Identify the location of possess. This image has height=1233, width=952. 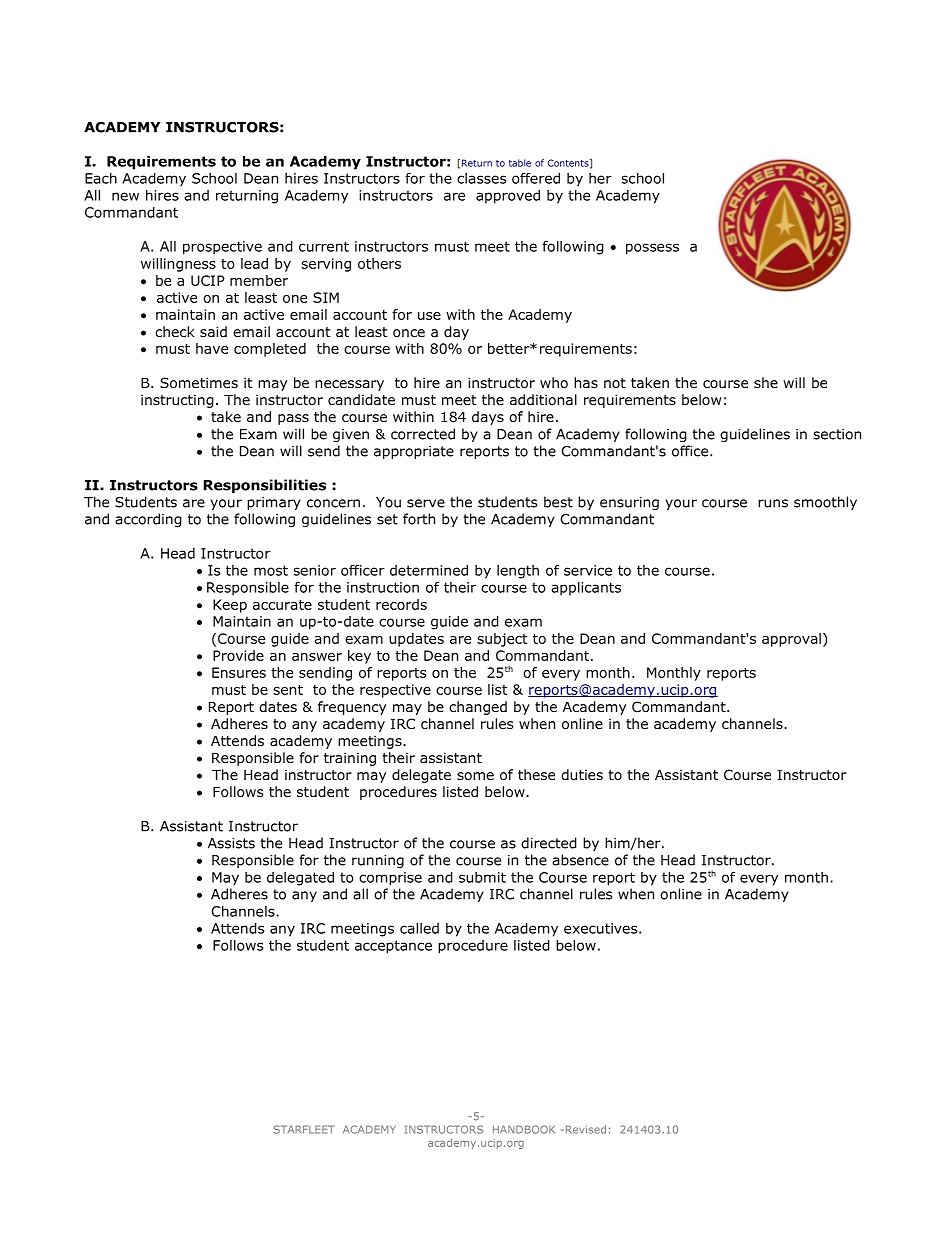
(652, 249).
